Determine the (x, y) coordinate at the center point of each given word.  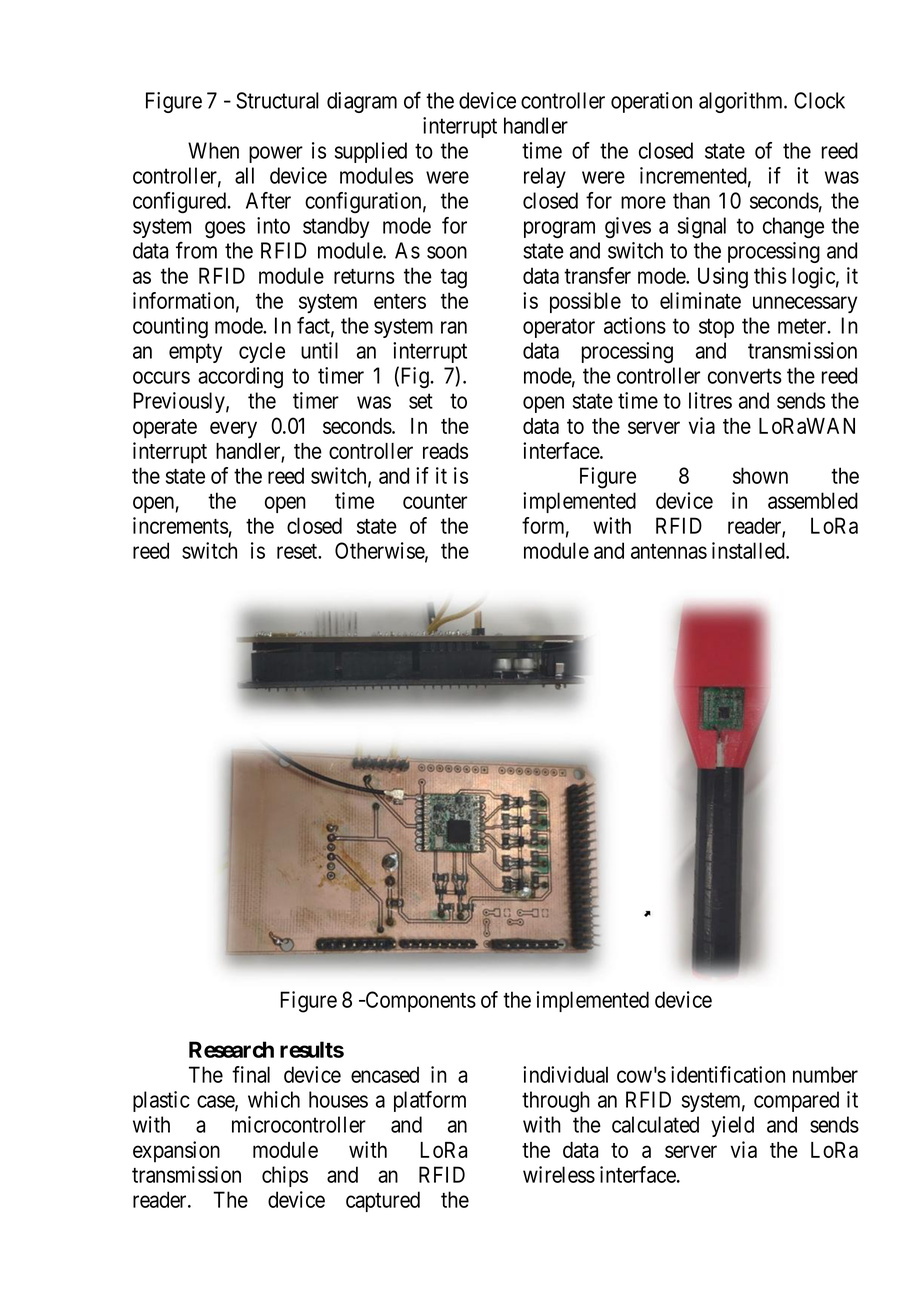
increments (181, 525)
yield (732, 1126)
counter (435, 501)
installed (749, 550)
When (213, 150)
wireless (559, 1174)
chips (285, 1176)
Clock (819, 100)
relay (545, 177)
